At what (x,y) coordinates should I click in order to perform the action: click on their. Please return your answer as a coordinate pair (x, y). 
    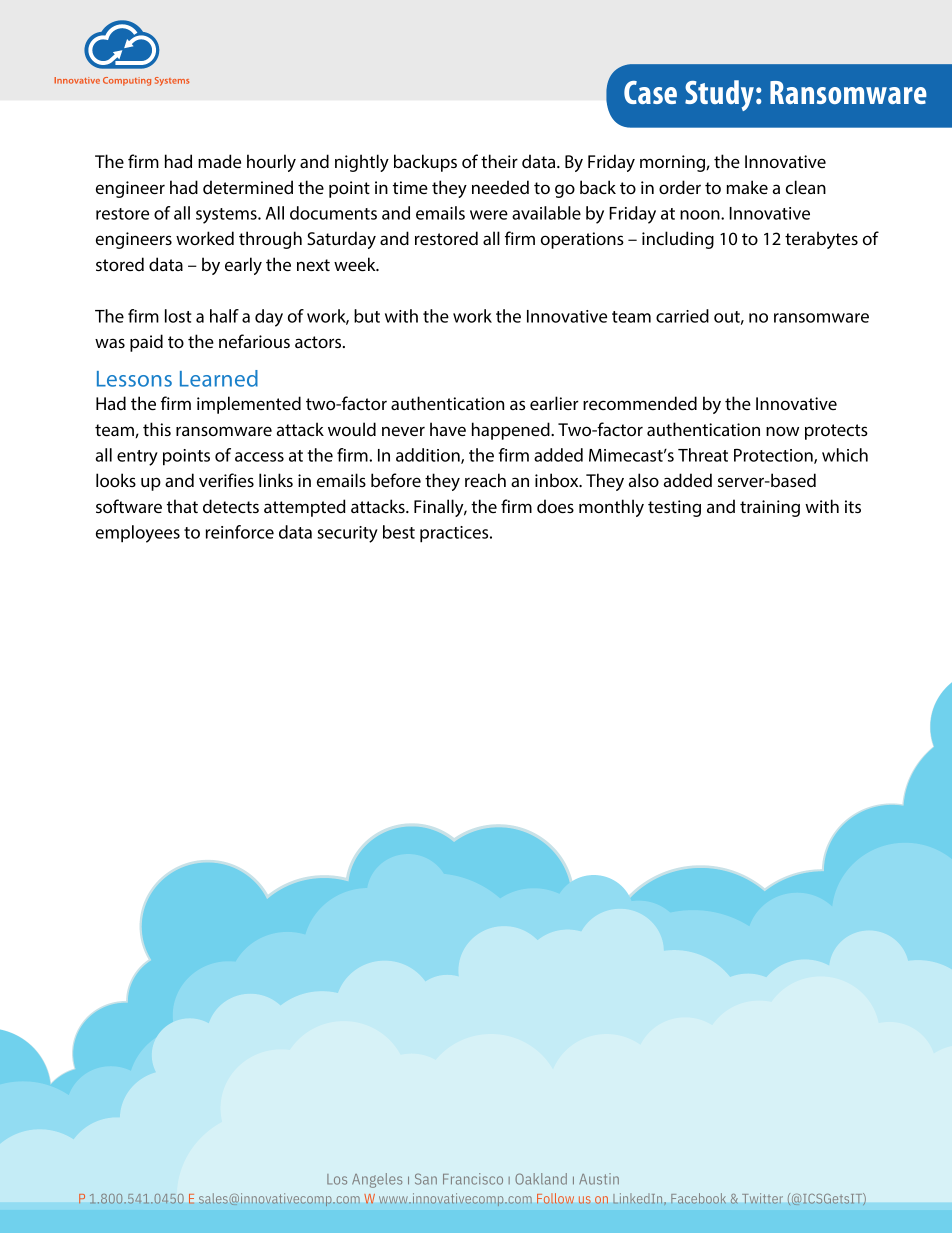
    Looking at the image, I should click on (499, 161).
